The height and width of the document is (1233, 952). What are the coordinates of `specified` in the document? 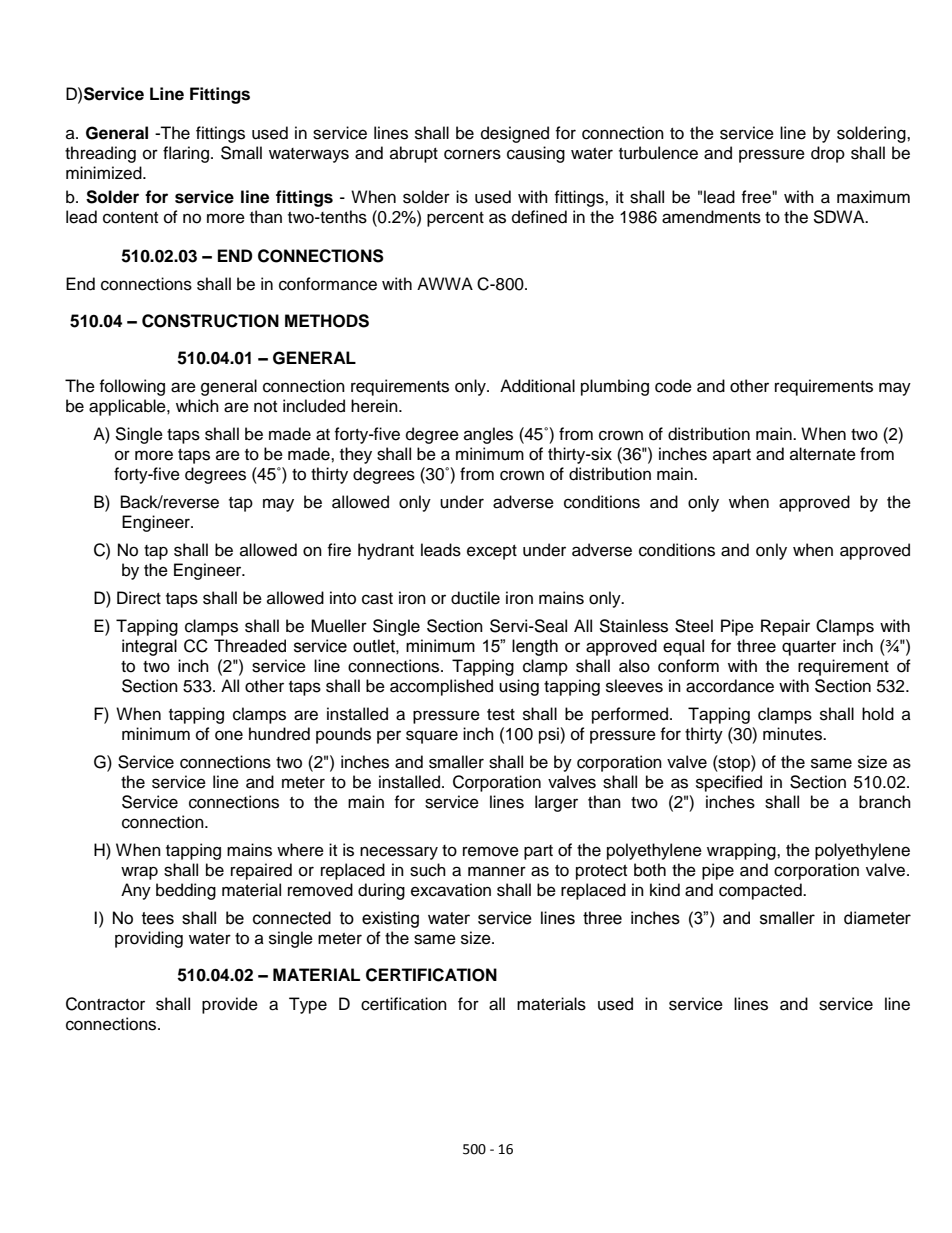 It's located at (729, 783).
